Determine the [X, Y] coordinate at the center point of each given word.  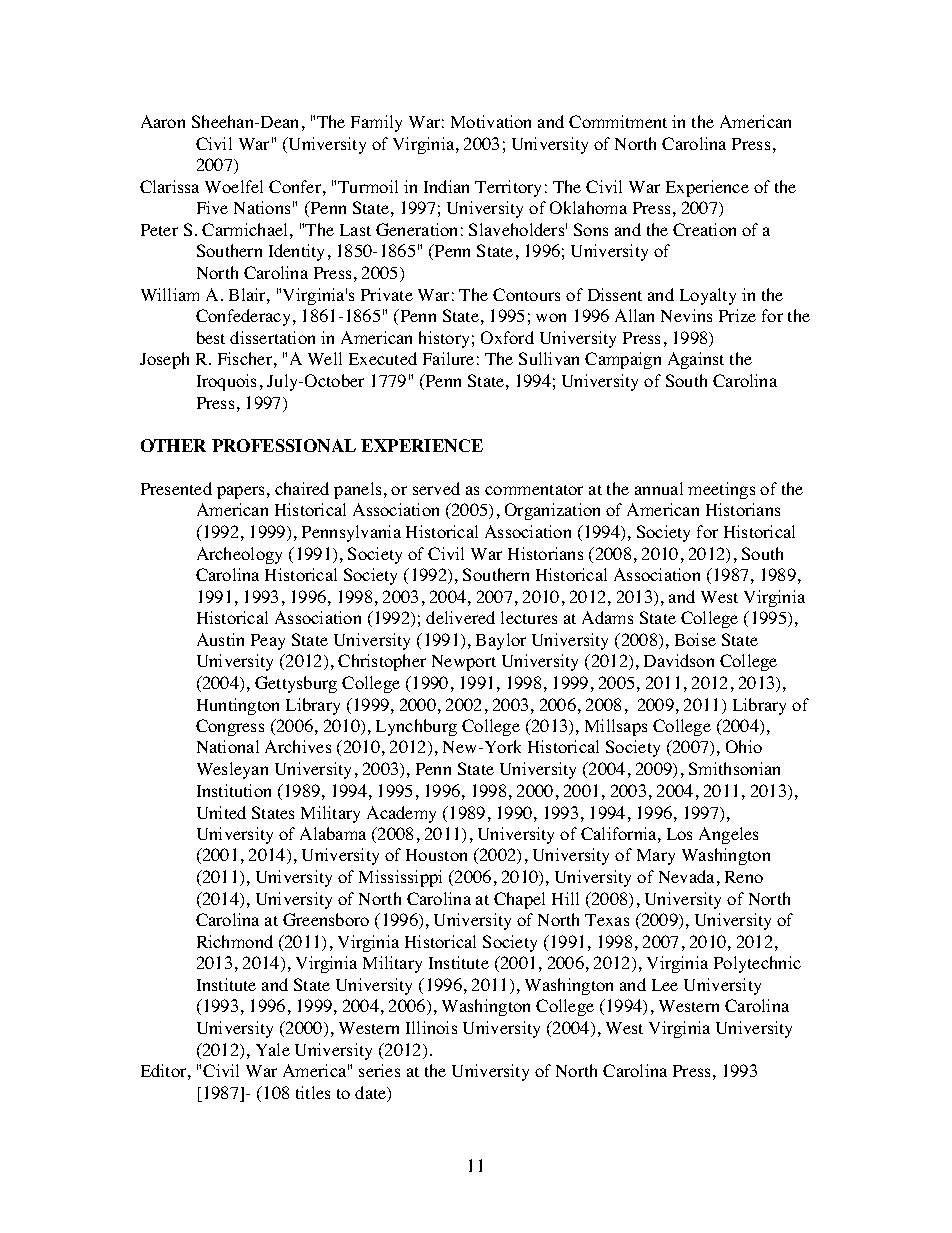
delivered [460, 617]
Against [696, 360]
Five [212, 207]
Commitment [618, 121]
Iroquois [226, 382]
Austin [220, 639]
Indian [446, 186]
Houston [436, 855]
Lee [665, 985]
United [221, 812]
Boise [695, 639]
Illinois [431, 1027]
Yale [273, 1049]
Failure [448, 358]
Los [679, 834]
